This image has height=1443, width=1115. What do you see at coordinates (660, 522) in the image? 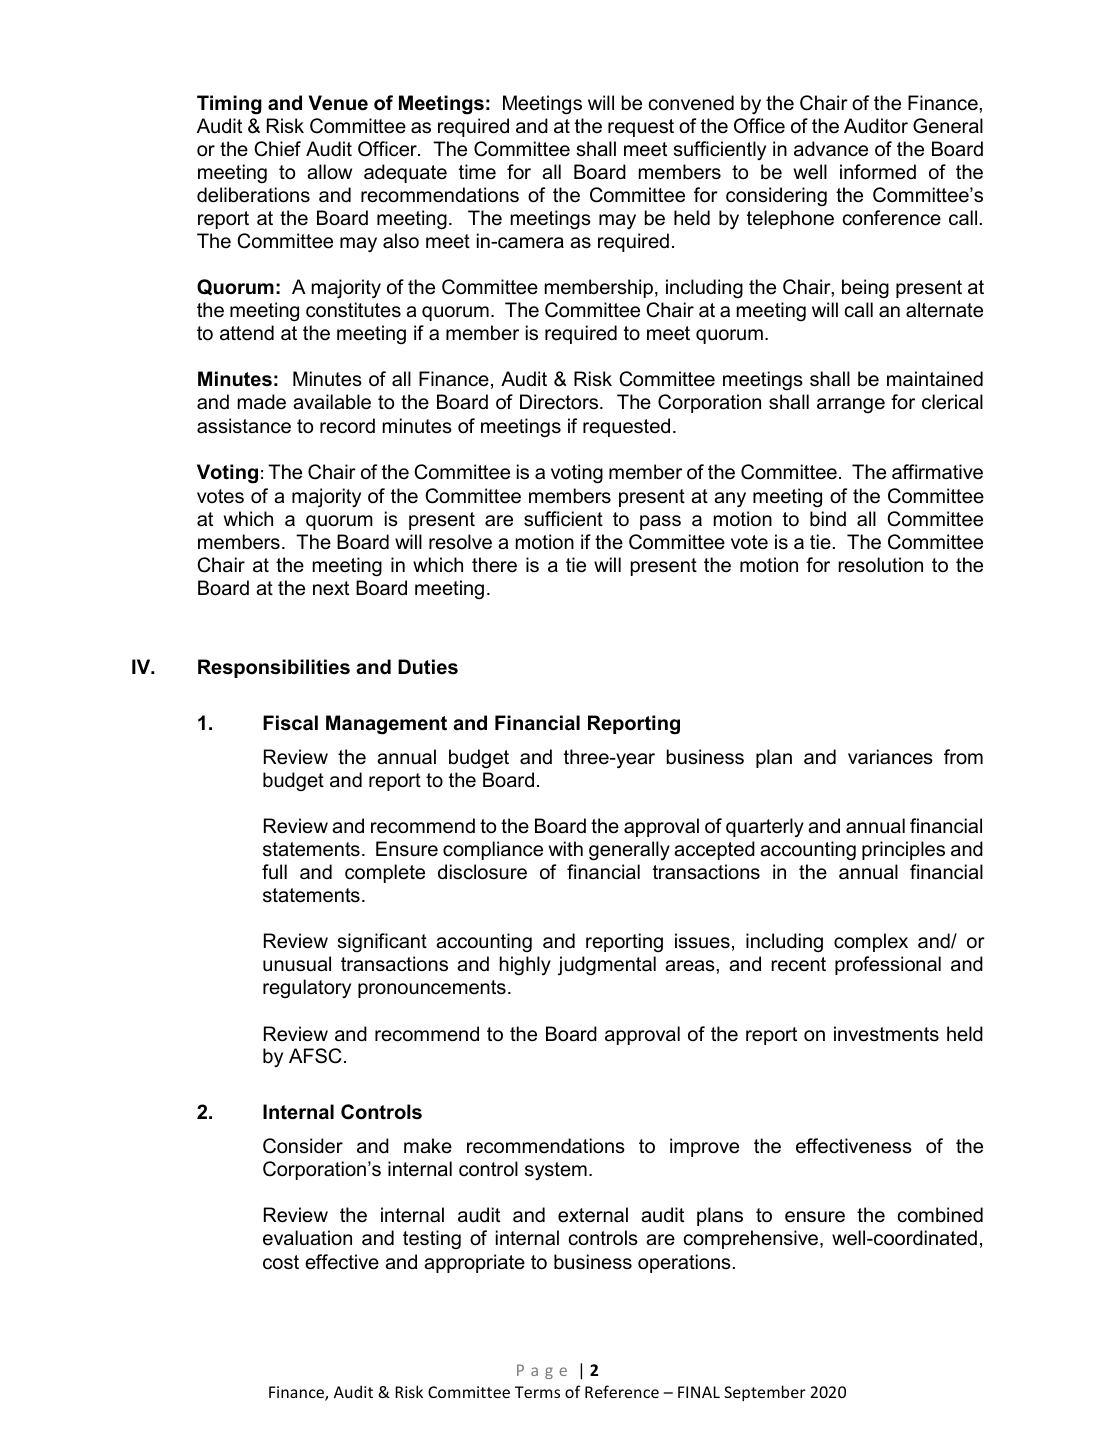
I see `pass` at bounding box center [660, 522].
